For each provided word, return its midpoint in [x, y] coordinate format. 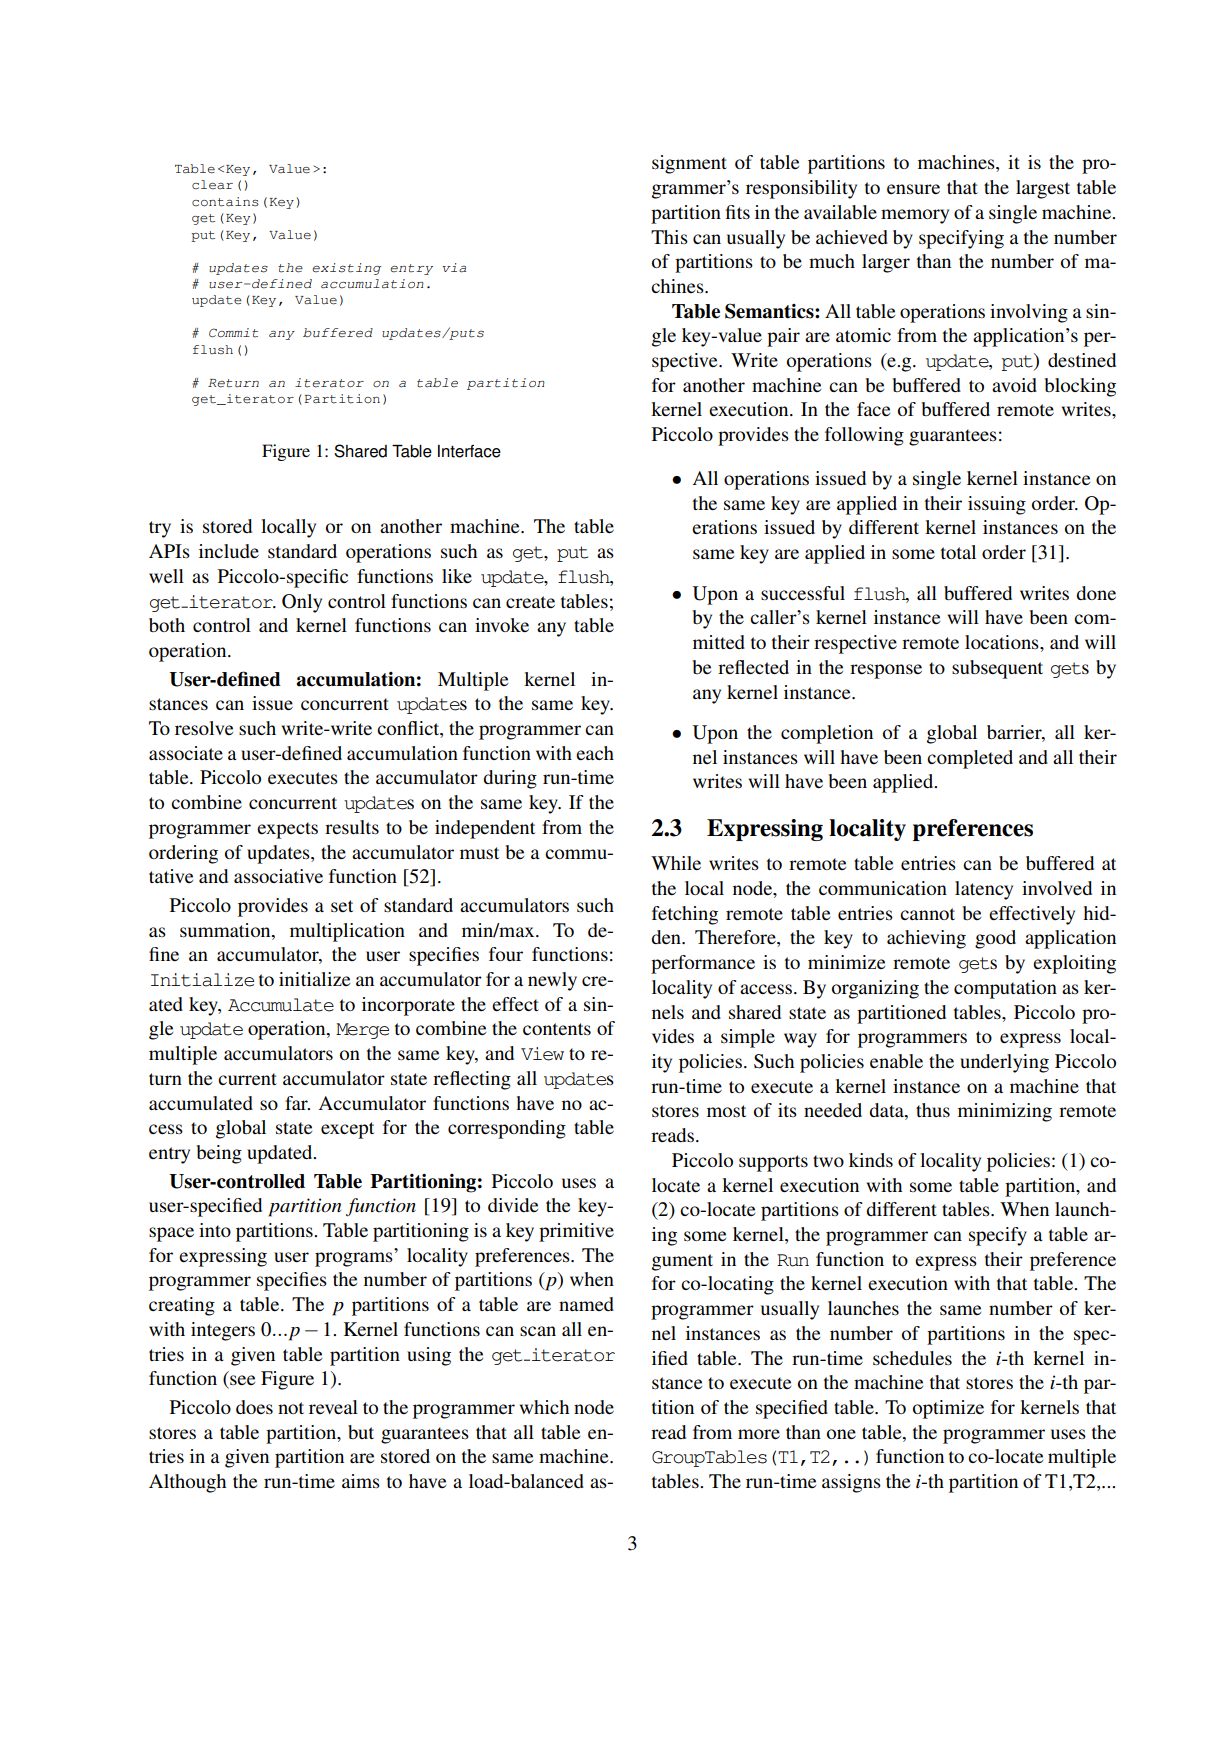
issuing [997, 505]
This [669, 237]
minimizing [1005, 1112]
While [676, 863]
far [297, 1103]
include [229, 551]
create [530, 602]
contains [225, 202]
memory [915, 216]
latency [984, 890]
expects [287, 830]
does [254, 1407]
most [726, 1111]
